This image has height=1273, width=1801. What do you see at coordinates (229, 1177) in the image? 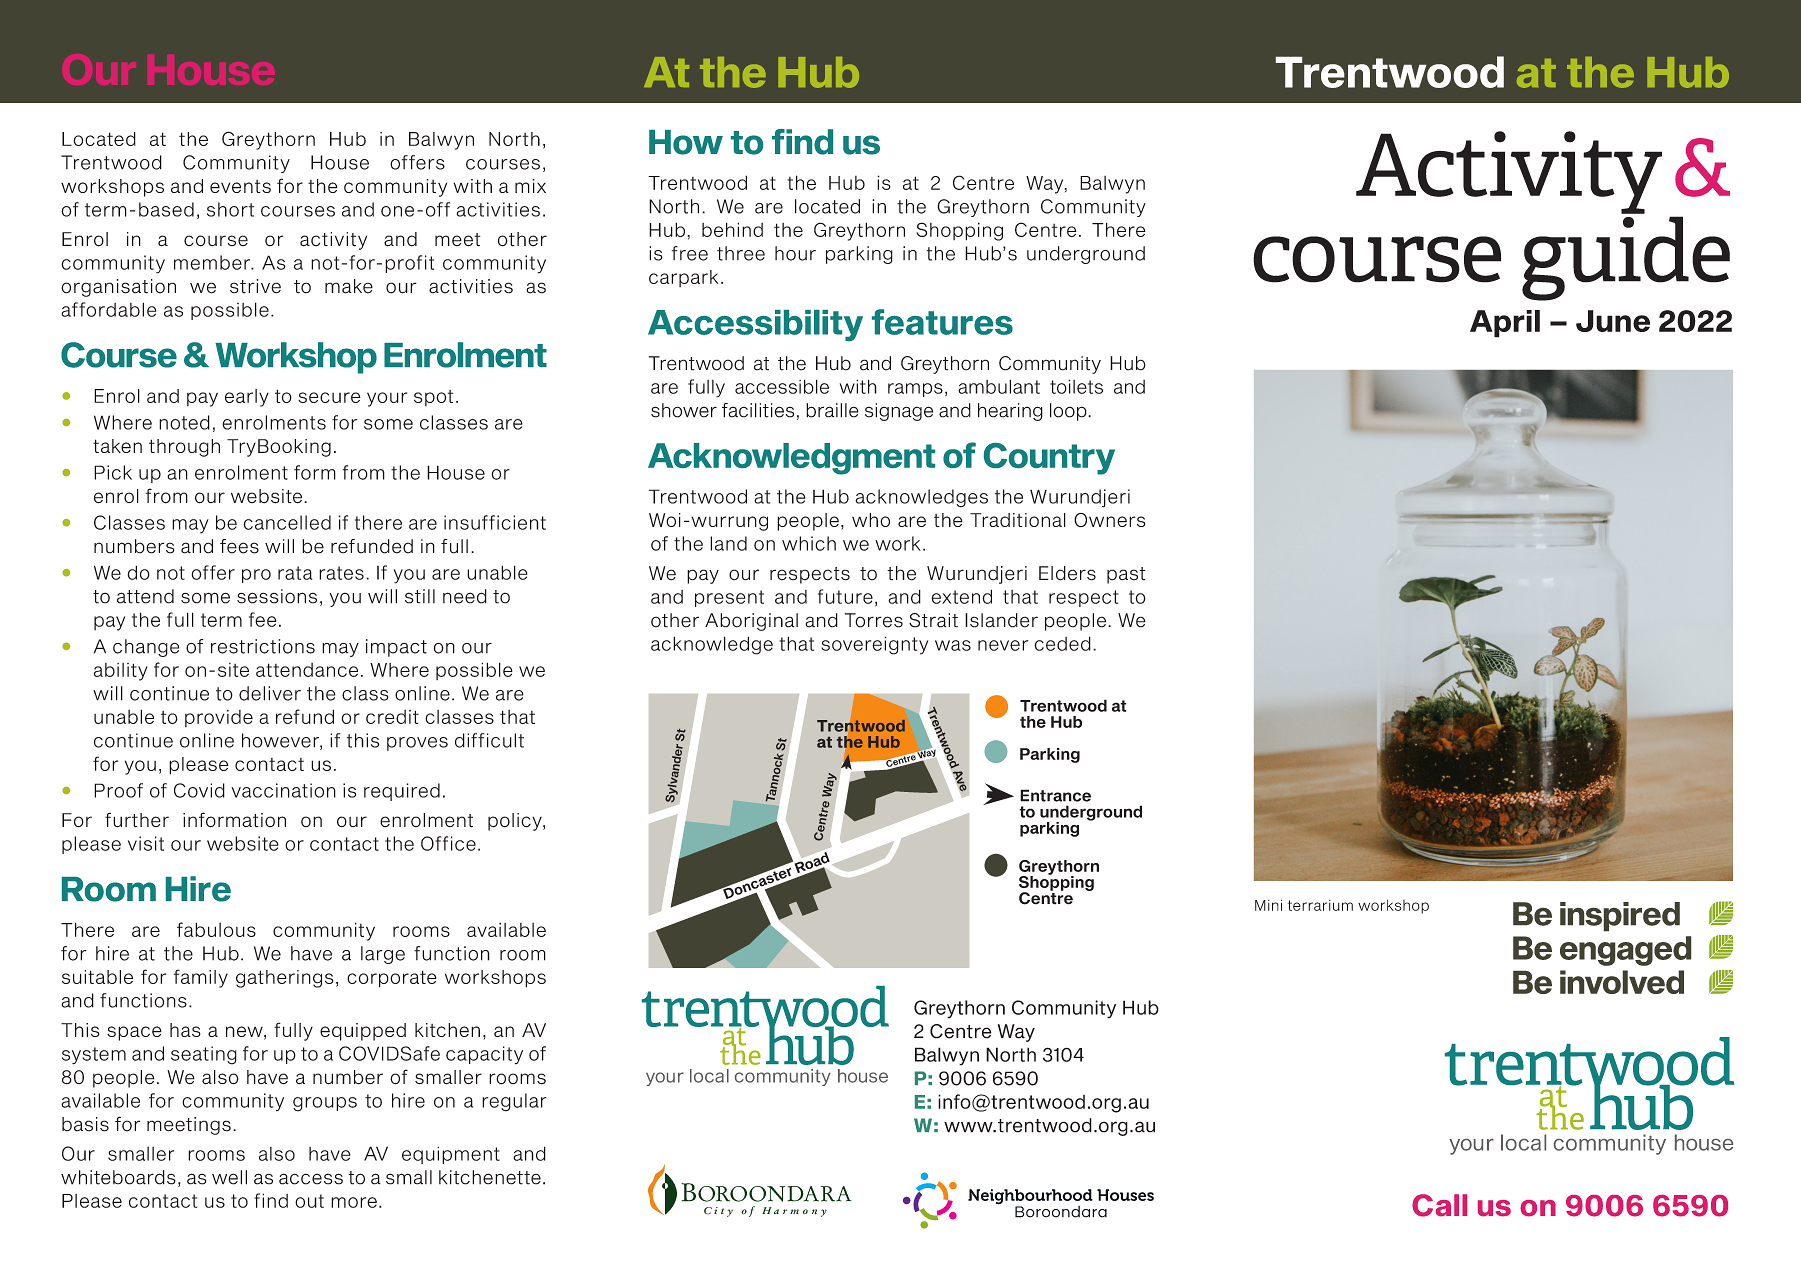
I see `well` at bounding box center [229, 1177].
